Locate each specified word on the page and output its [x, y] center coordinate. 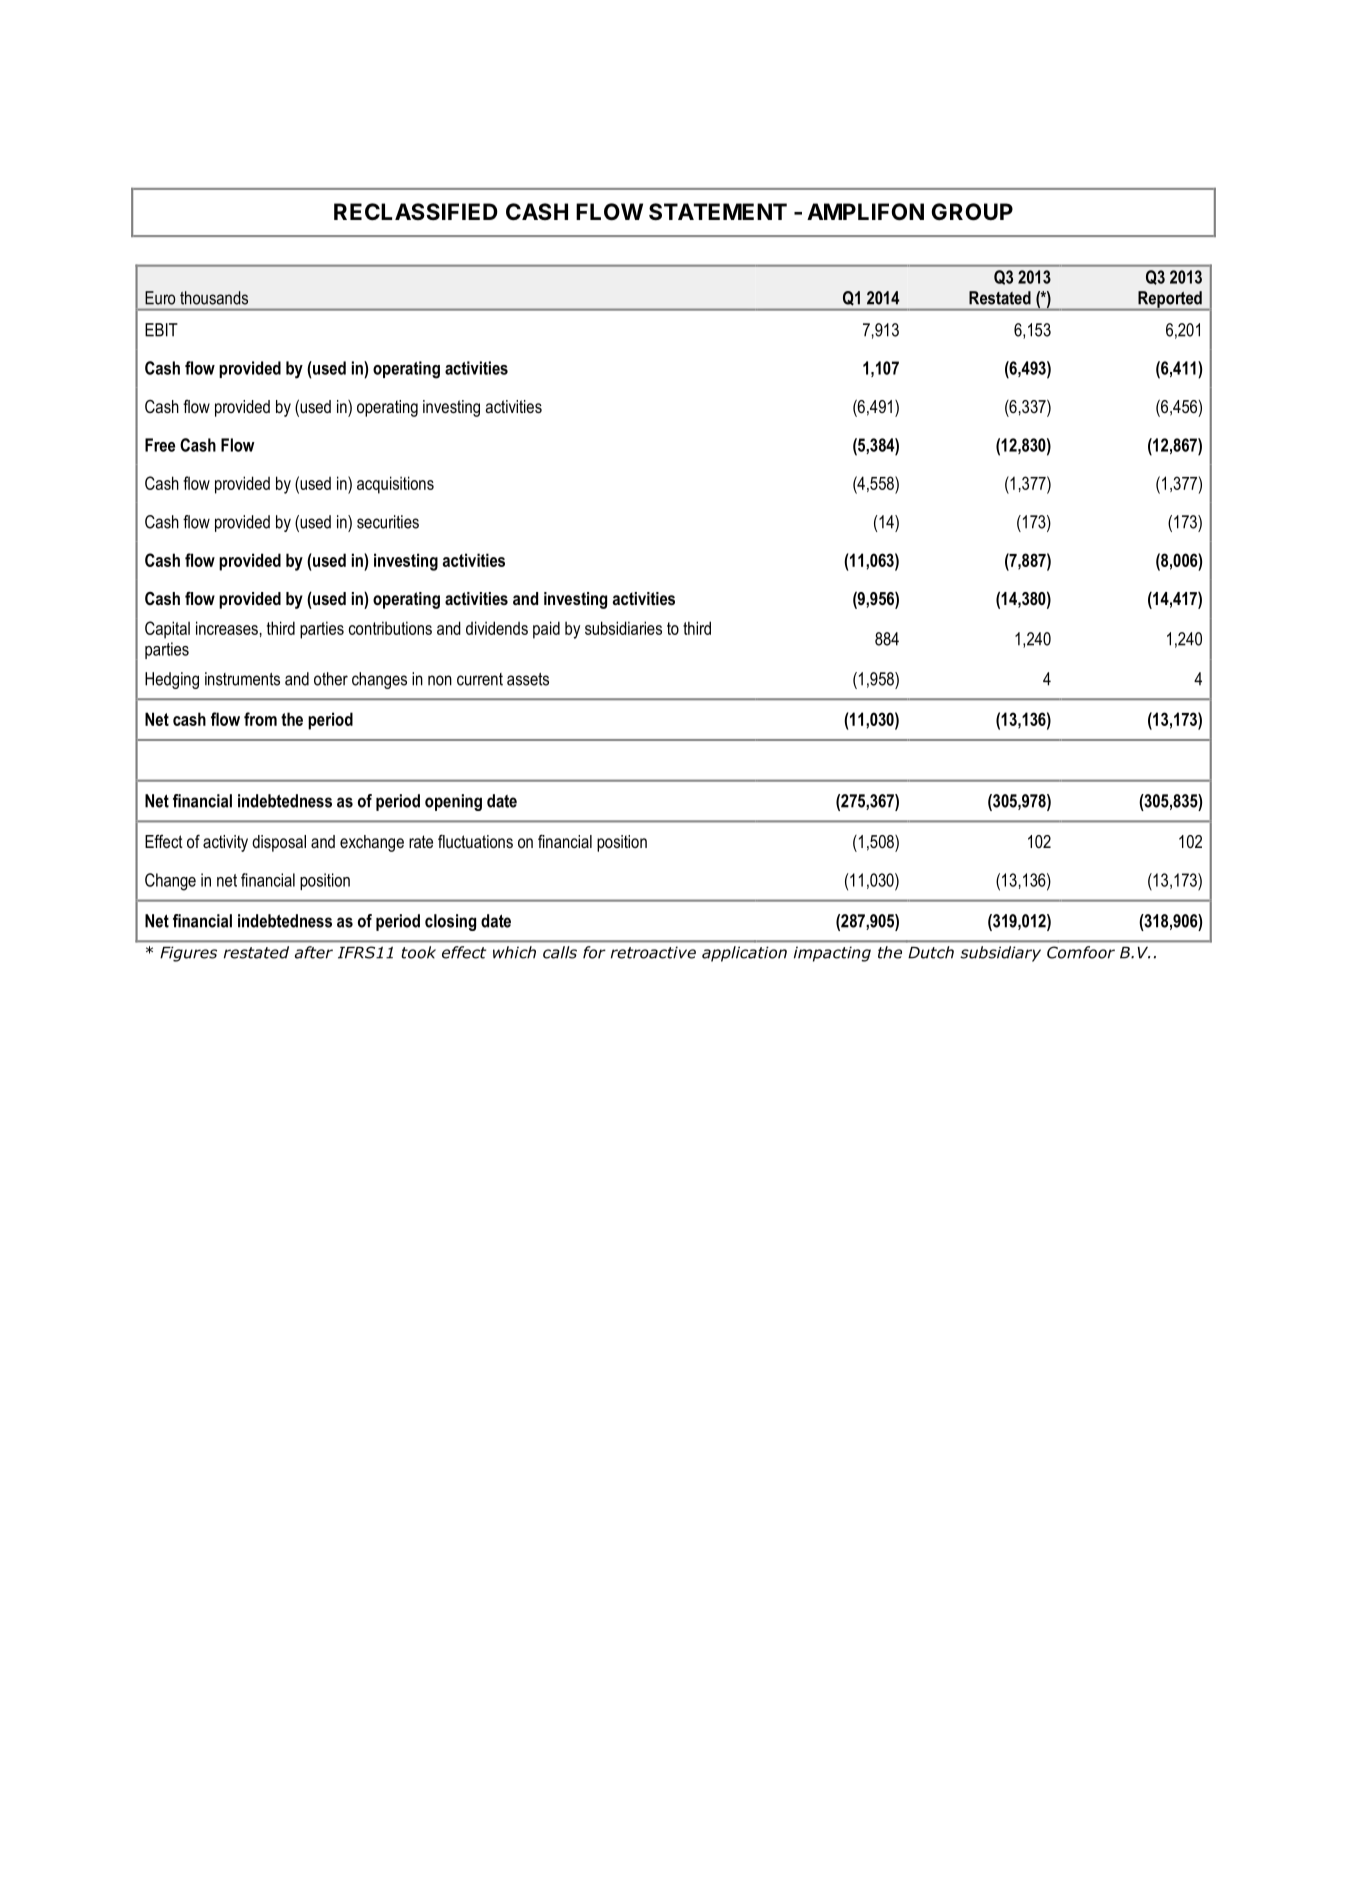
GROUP [972, 212]
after [314, 952]
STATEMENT [718, 212]
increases [227, 628]
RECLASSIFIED [416, 212]
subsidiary [1000, 954]
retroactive [653, 952]
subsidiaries [623, 628]
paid [546, 630]
